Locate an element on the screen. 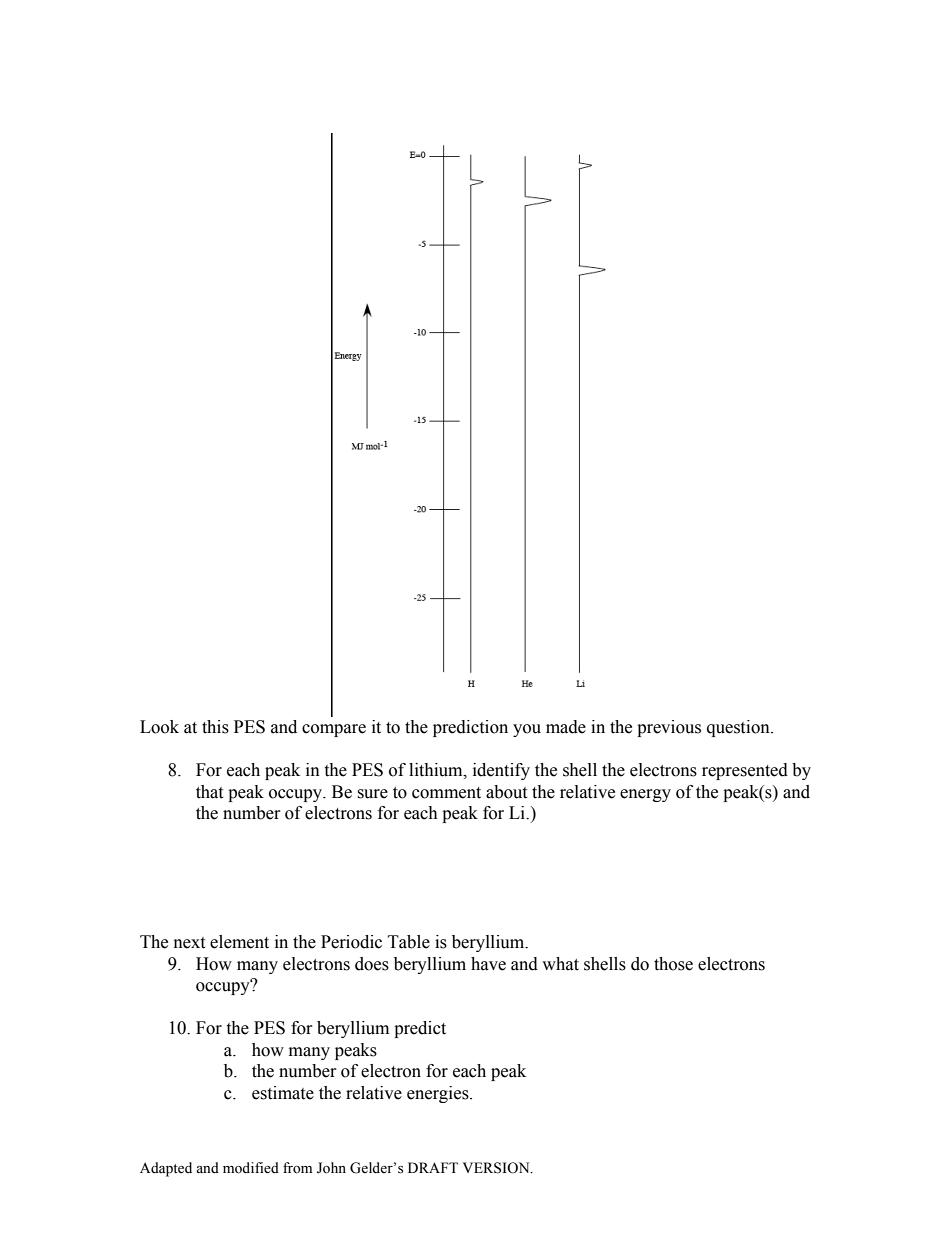 The image size is (952, 1233). Table is located at coordinates (409, 942).
